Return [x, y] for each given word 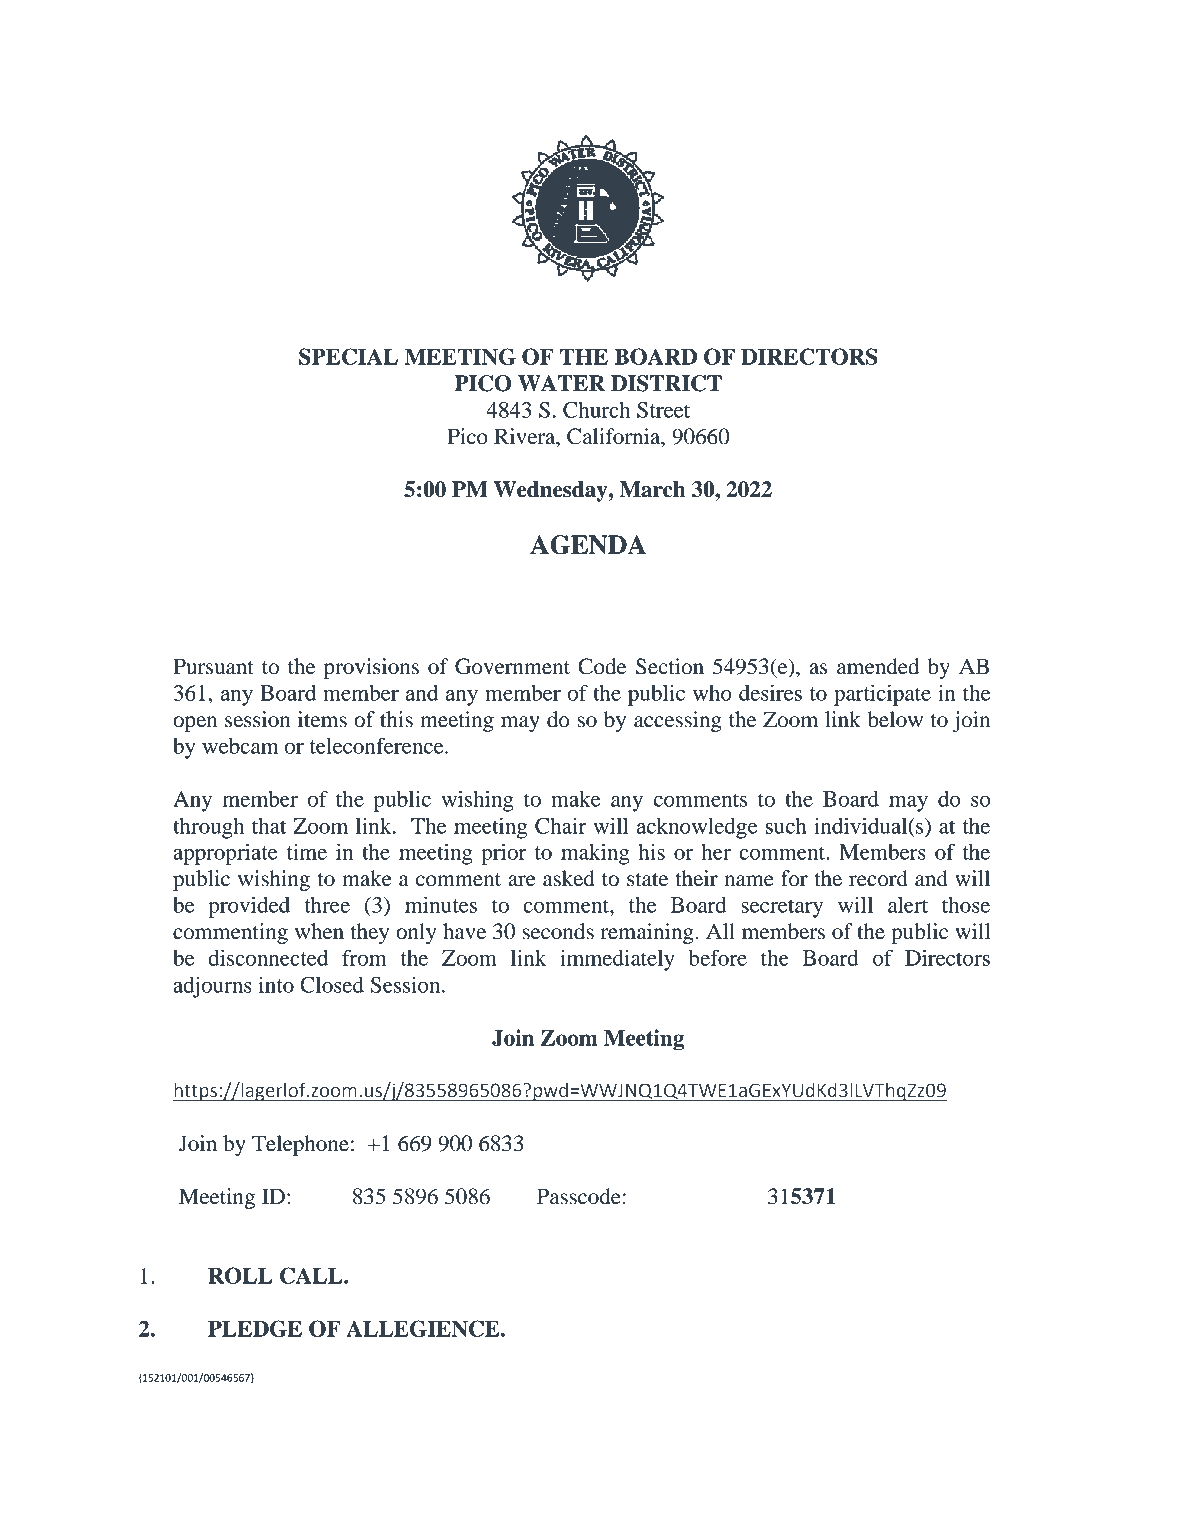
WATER [561, 383]
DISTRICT [666, 383]
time [307, 852]
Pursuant [213, 666]
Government [512, 666]
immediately [617, 960]
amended [878, 666]
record [878, 878]
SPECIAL [348, 356]
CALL [312, 1275]
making [595, 854]
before [718, 957]
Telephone [300, 1145]
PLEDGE [255, 1328]
